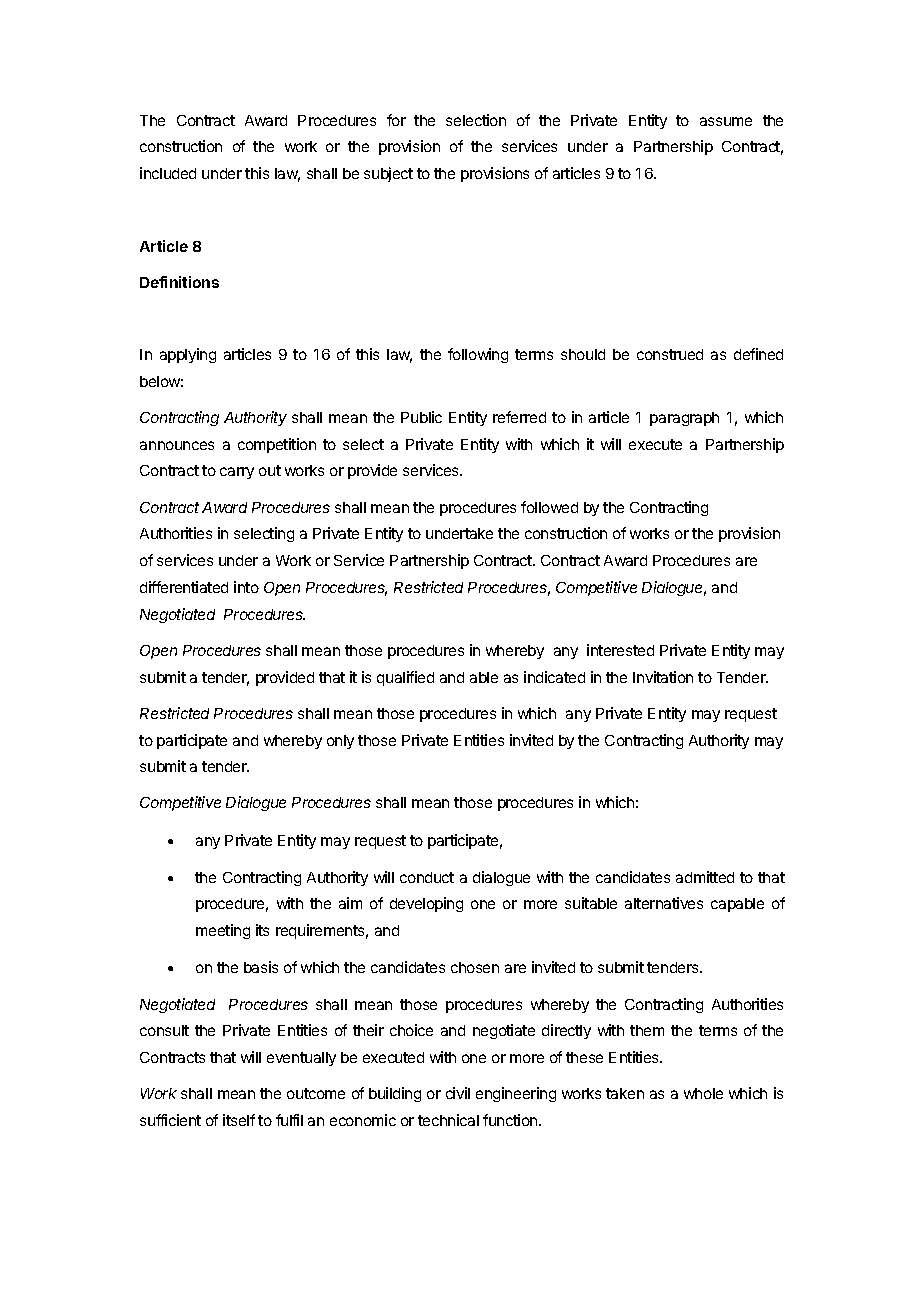 Image resolution: width=924 pixels, height=1308 pixels. What do you see at coordinates (726, 121) in the document?
I see `assume` at bounding box center [726, 121].
